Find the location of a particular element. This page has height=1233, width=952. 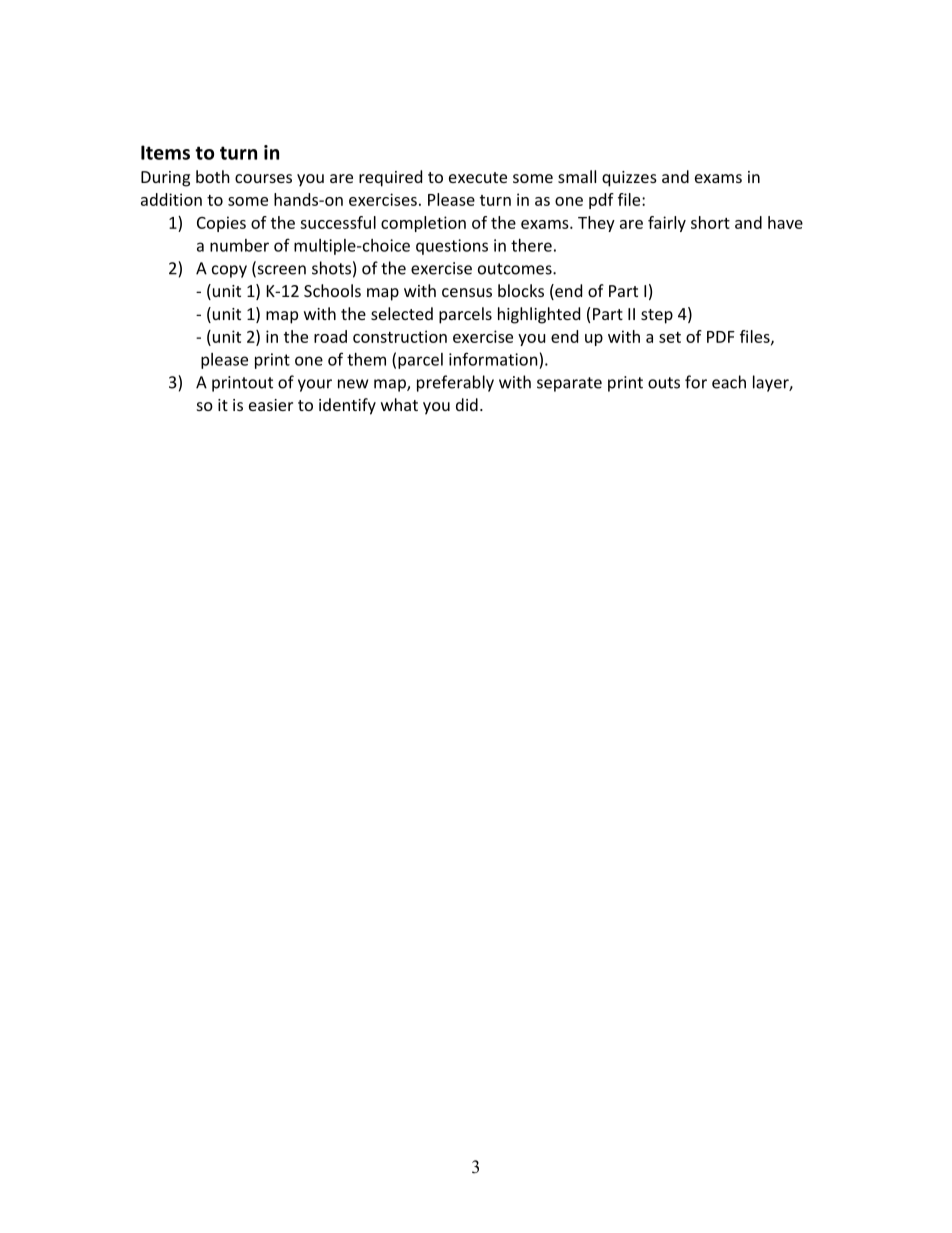

quizzes is located at coordinates (629, 179).
